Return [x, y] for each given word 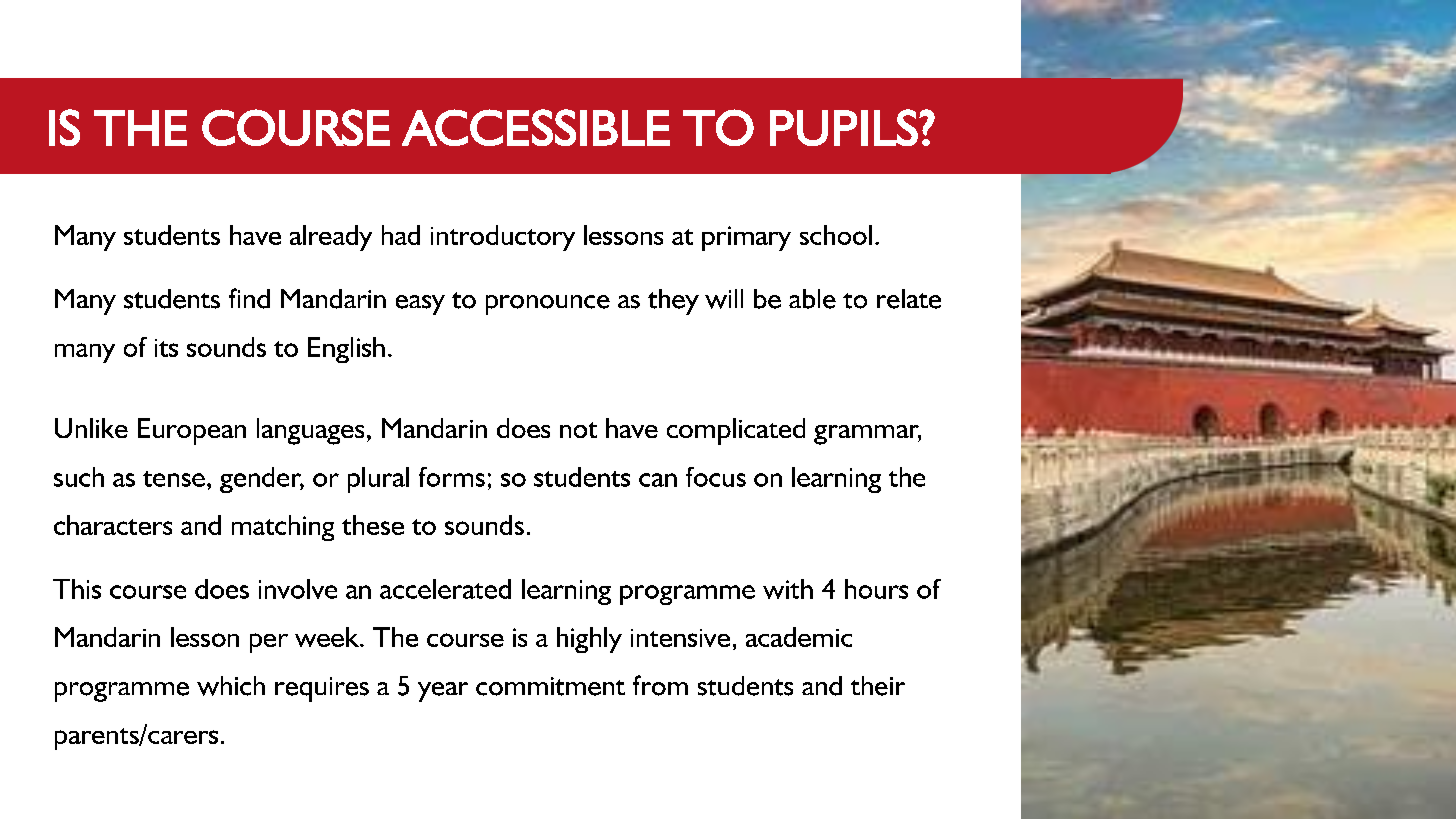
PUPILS [845, 127]
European [192, 431]
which [231, 686]
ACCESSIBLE [536, 127]
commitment [550, 686]
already [331, 238]
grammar [867, 435]
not [578, 430]
